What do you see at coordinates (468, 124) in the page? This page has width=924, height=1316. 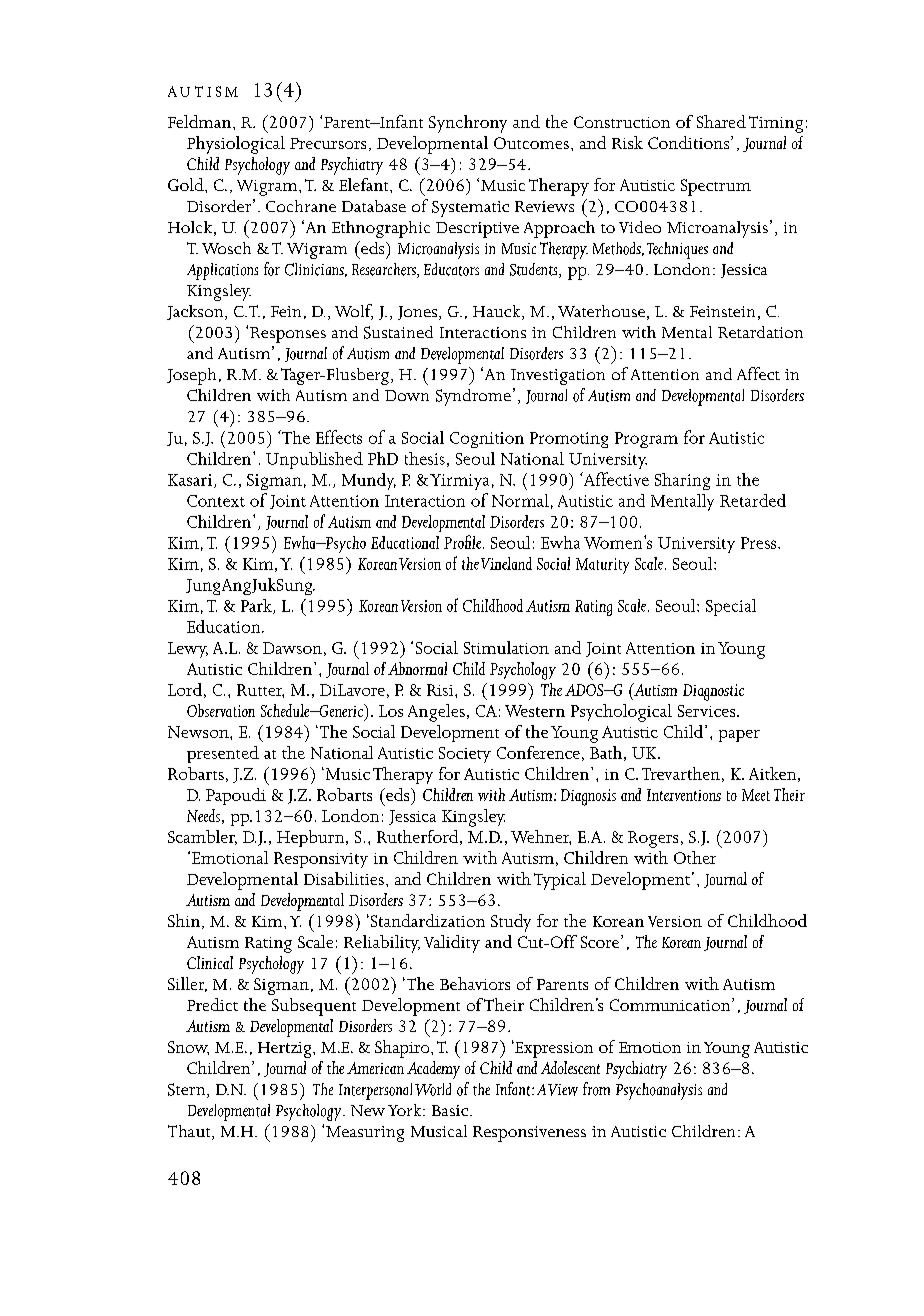 I see `Synchrony` at bounding box center [468, 124].
